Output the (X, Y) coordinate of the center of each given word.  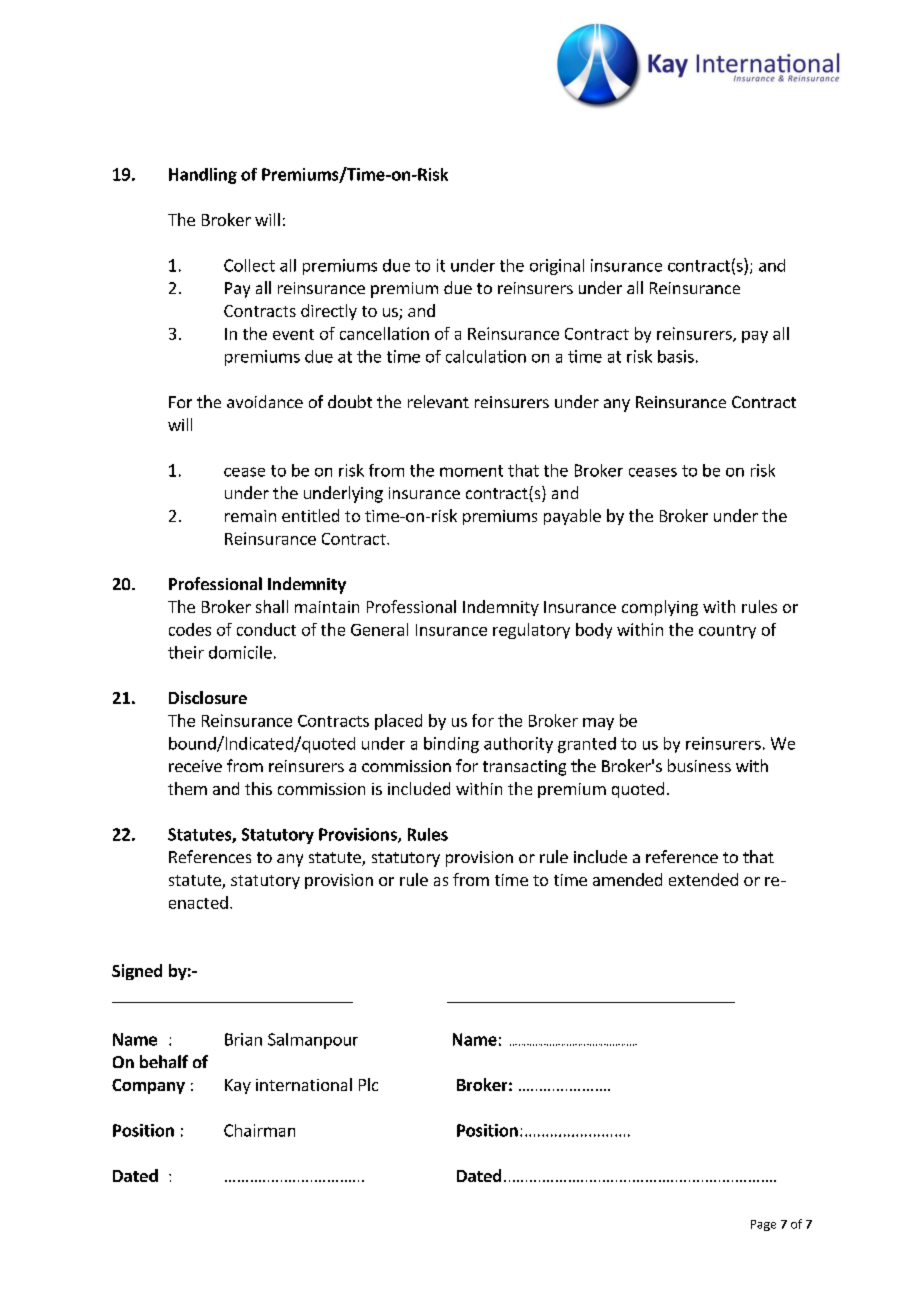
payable (572, 517)
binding (451, 745)
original (557, 267)
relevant (438, 401)
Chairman (259, 1130)
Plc (368, 1084)
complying (660, 608)
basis (676, 356)
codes (190, 629)
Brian (243, 1039)
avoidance (265, 401)
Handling (203, 176)
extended (703, 879)
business (699, 765)
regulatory (531, 631)
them (187, 788)
